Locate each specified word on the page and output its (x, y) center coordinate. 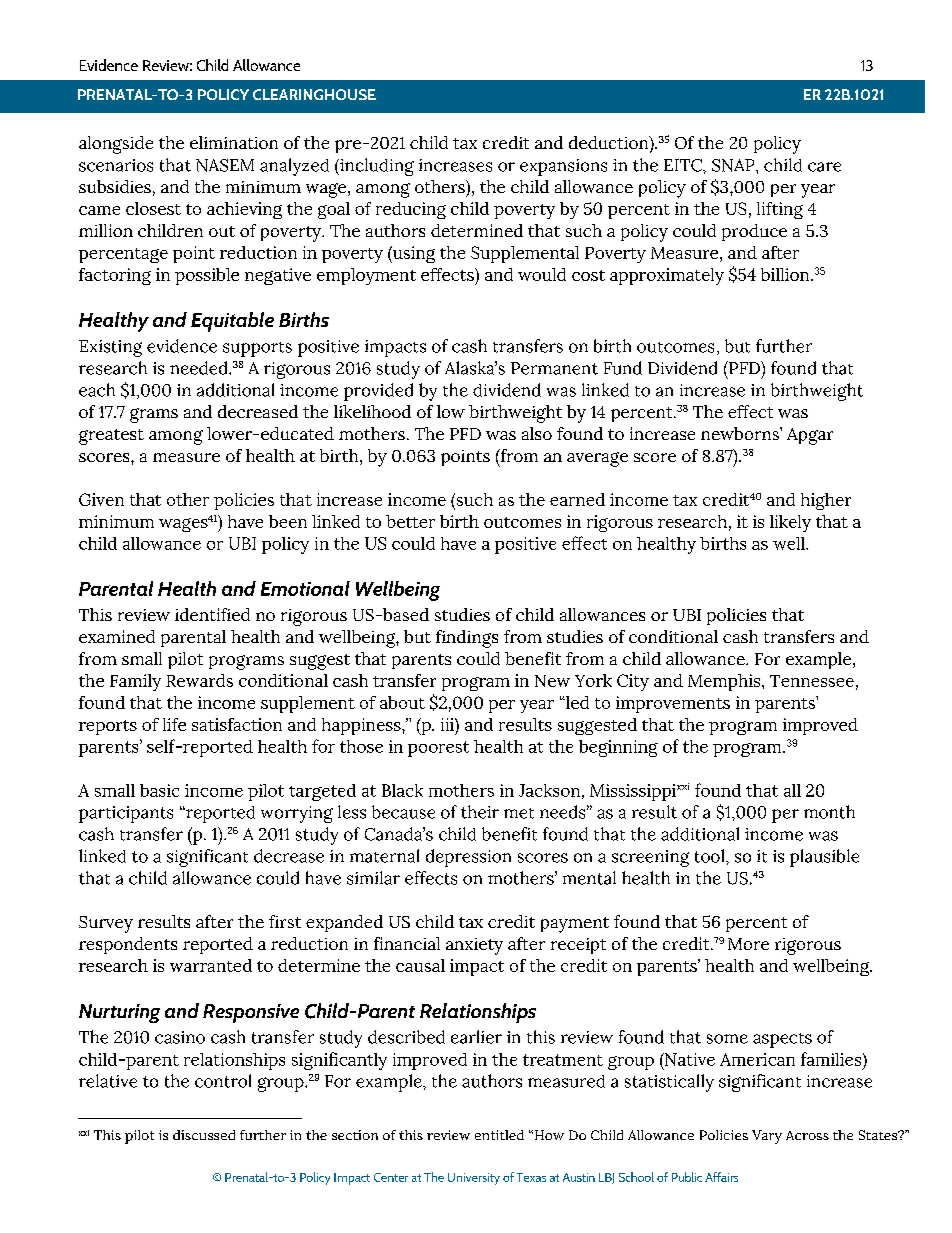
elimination (234, 142)
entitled (499, 1135)
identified (212, 614)
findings (467, 639)
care (824, 167)
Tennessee (812, 681)
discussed (204, 1135)
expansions (563, 167)
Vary (767, 1137)
